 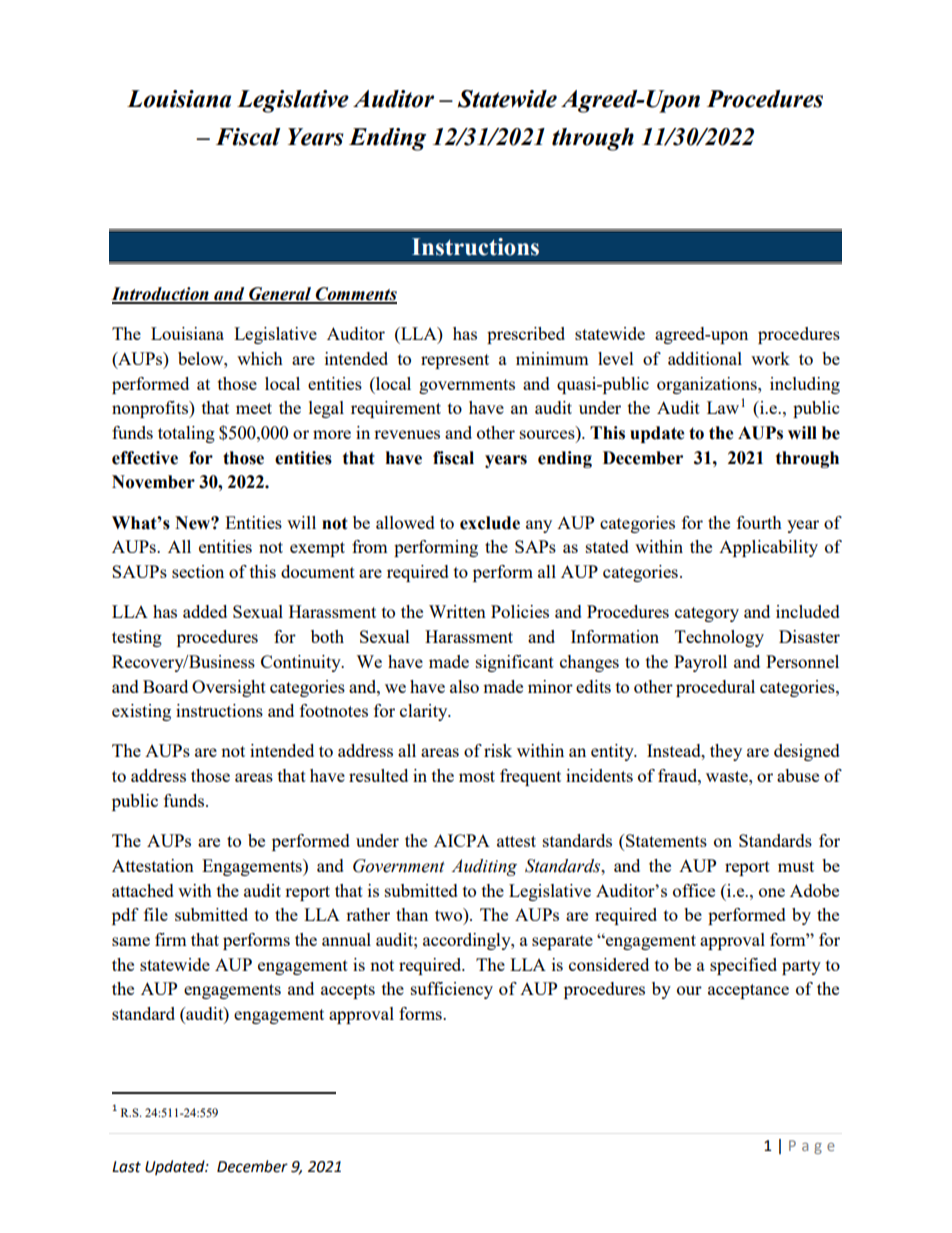 I want to click on additional, so click(x=705, y=358).
